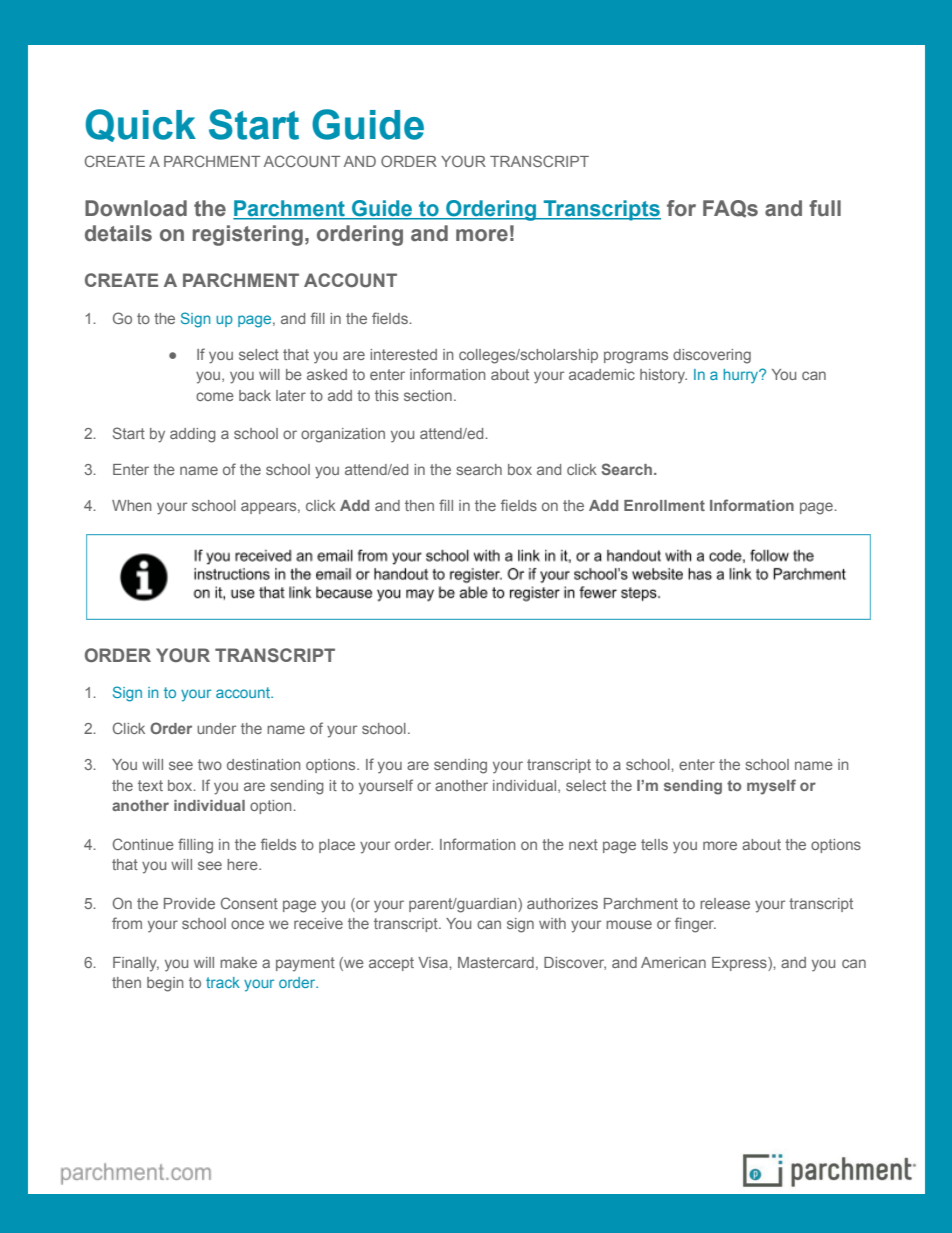 Image resolution: width=952 pixels, height=1233 pixels. I want to click on make, so click(238, 962).
